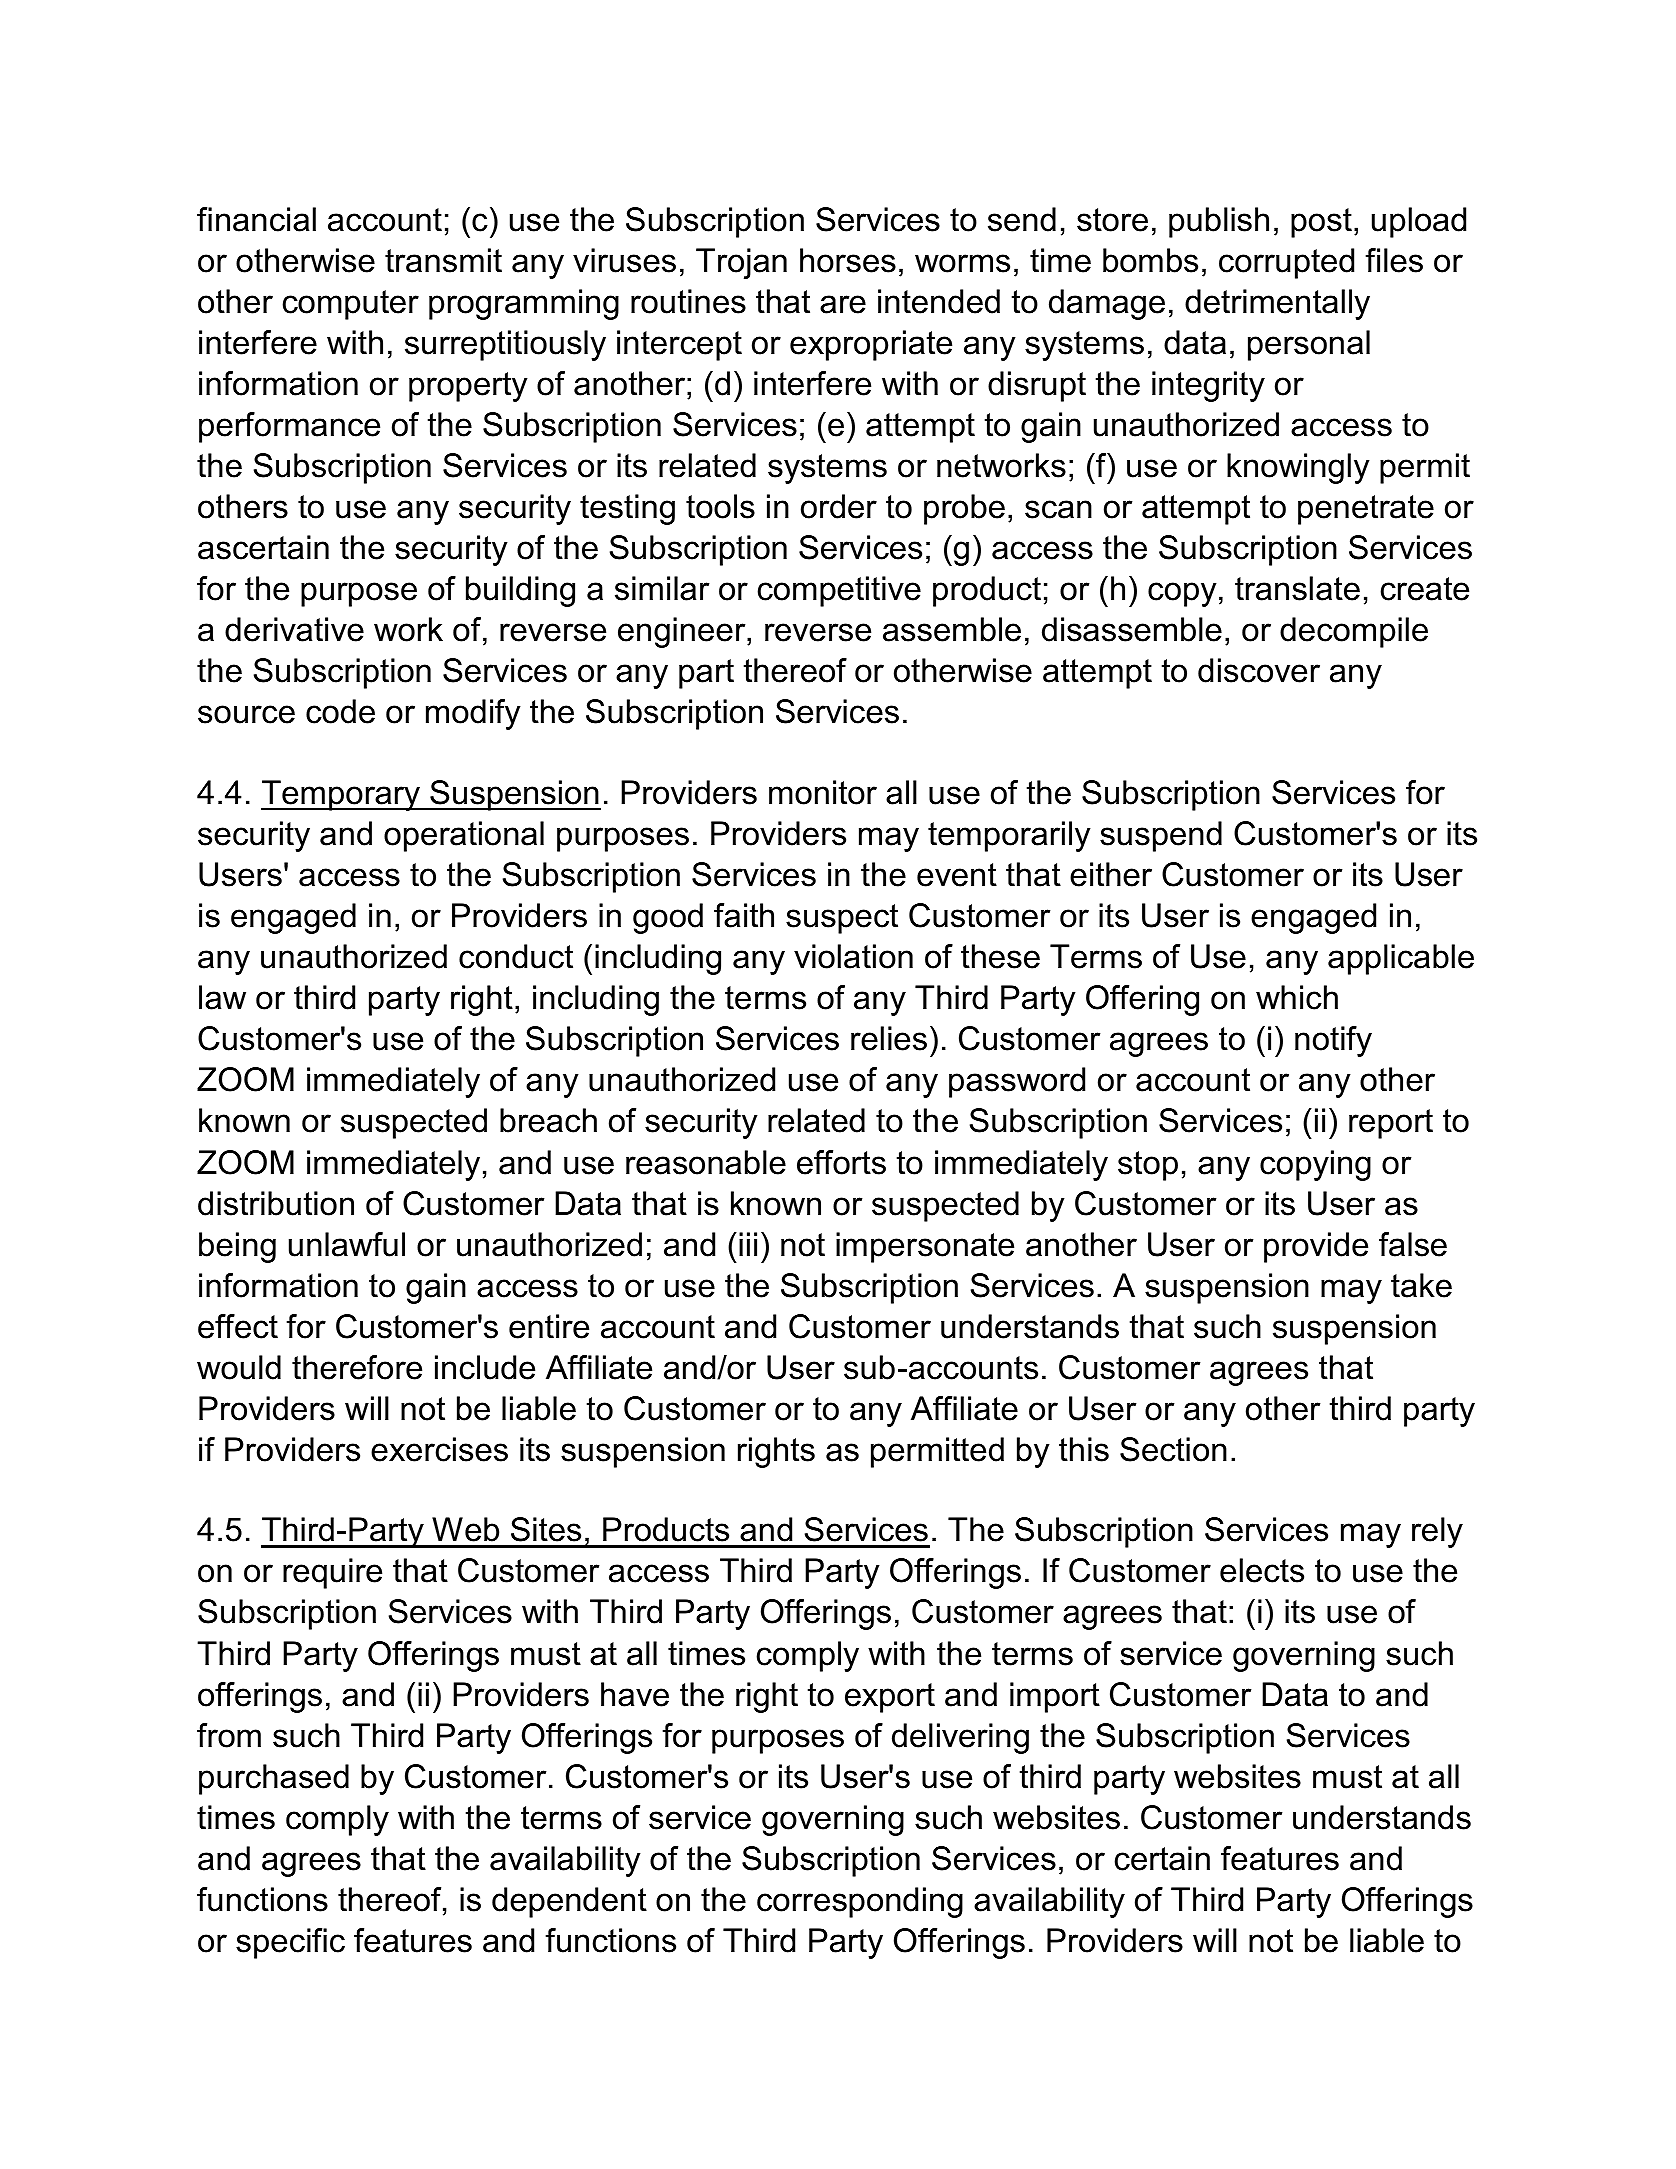 The height and width of the screenshot is (2169, 1676). Describe the element at coordinates (548, 1120) in the screenshot. I see `breach` at that location.
